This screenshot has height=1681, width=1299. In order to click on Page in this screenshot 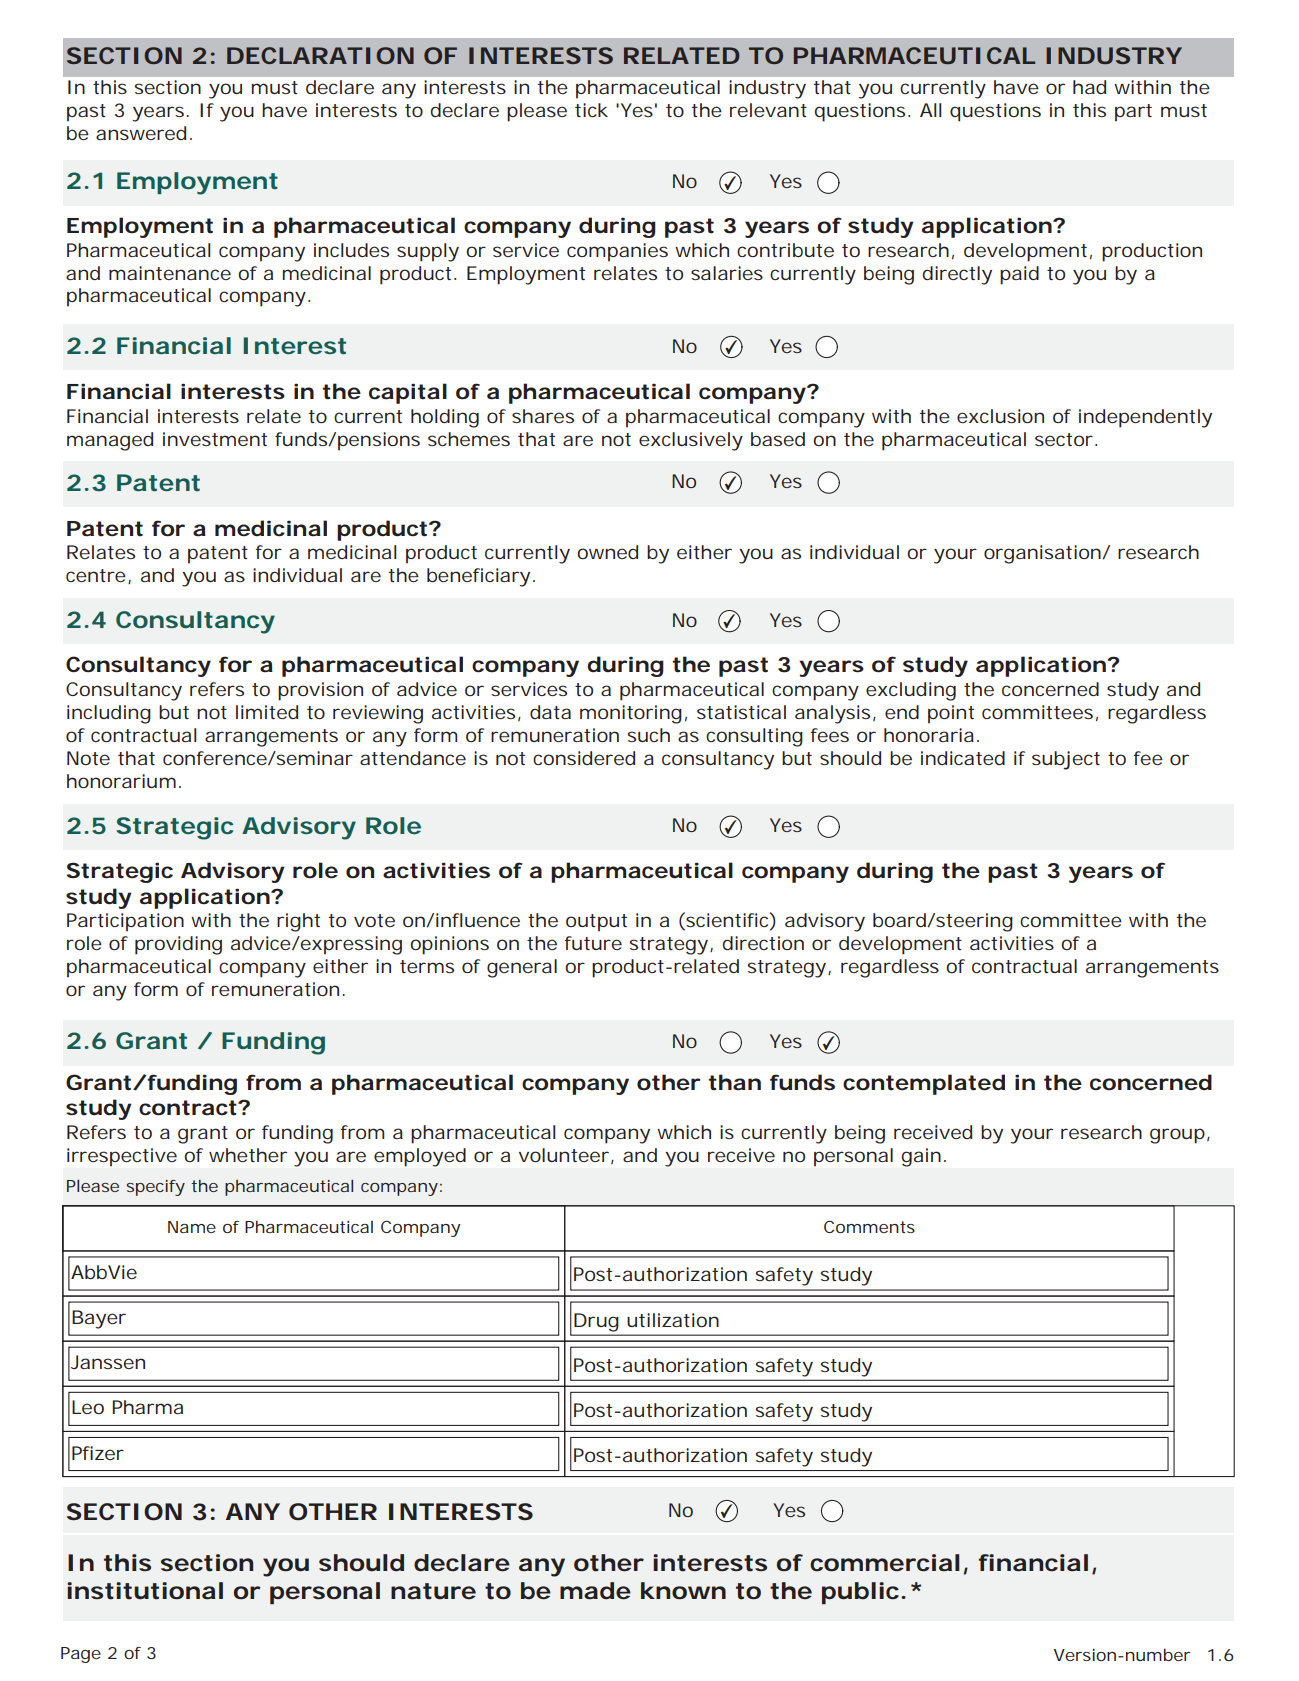, I will do `click(81, 1655)`.
